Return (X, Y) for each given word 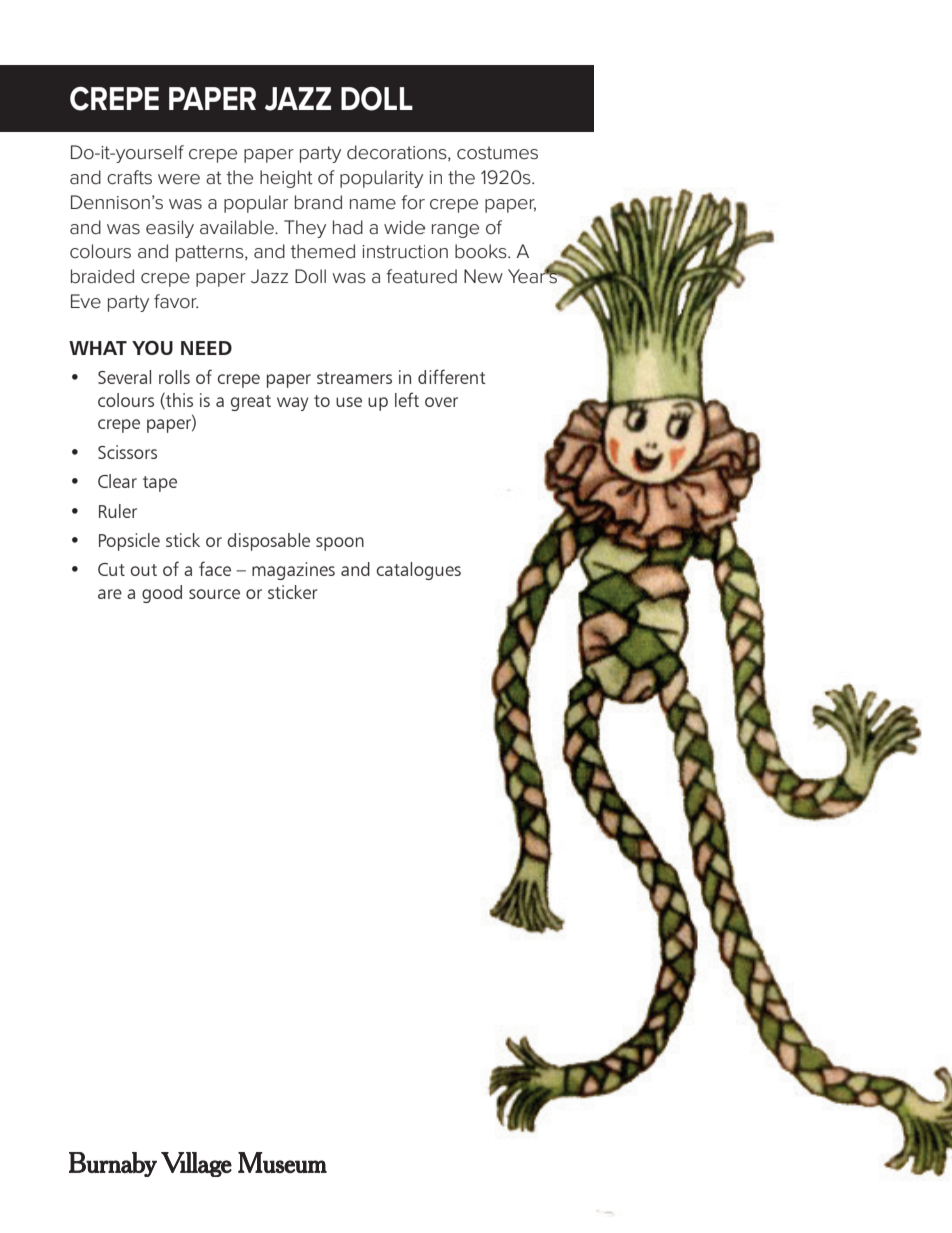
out (144, 570)
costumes (497, 153)
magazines (293, 571)
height (286, 179)
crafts (129, 177)
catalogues (419, 571)
